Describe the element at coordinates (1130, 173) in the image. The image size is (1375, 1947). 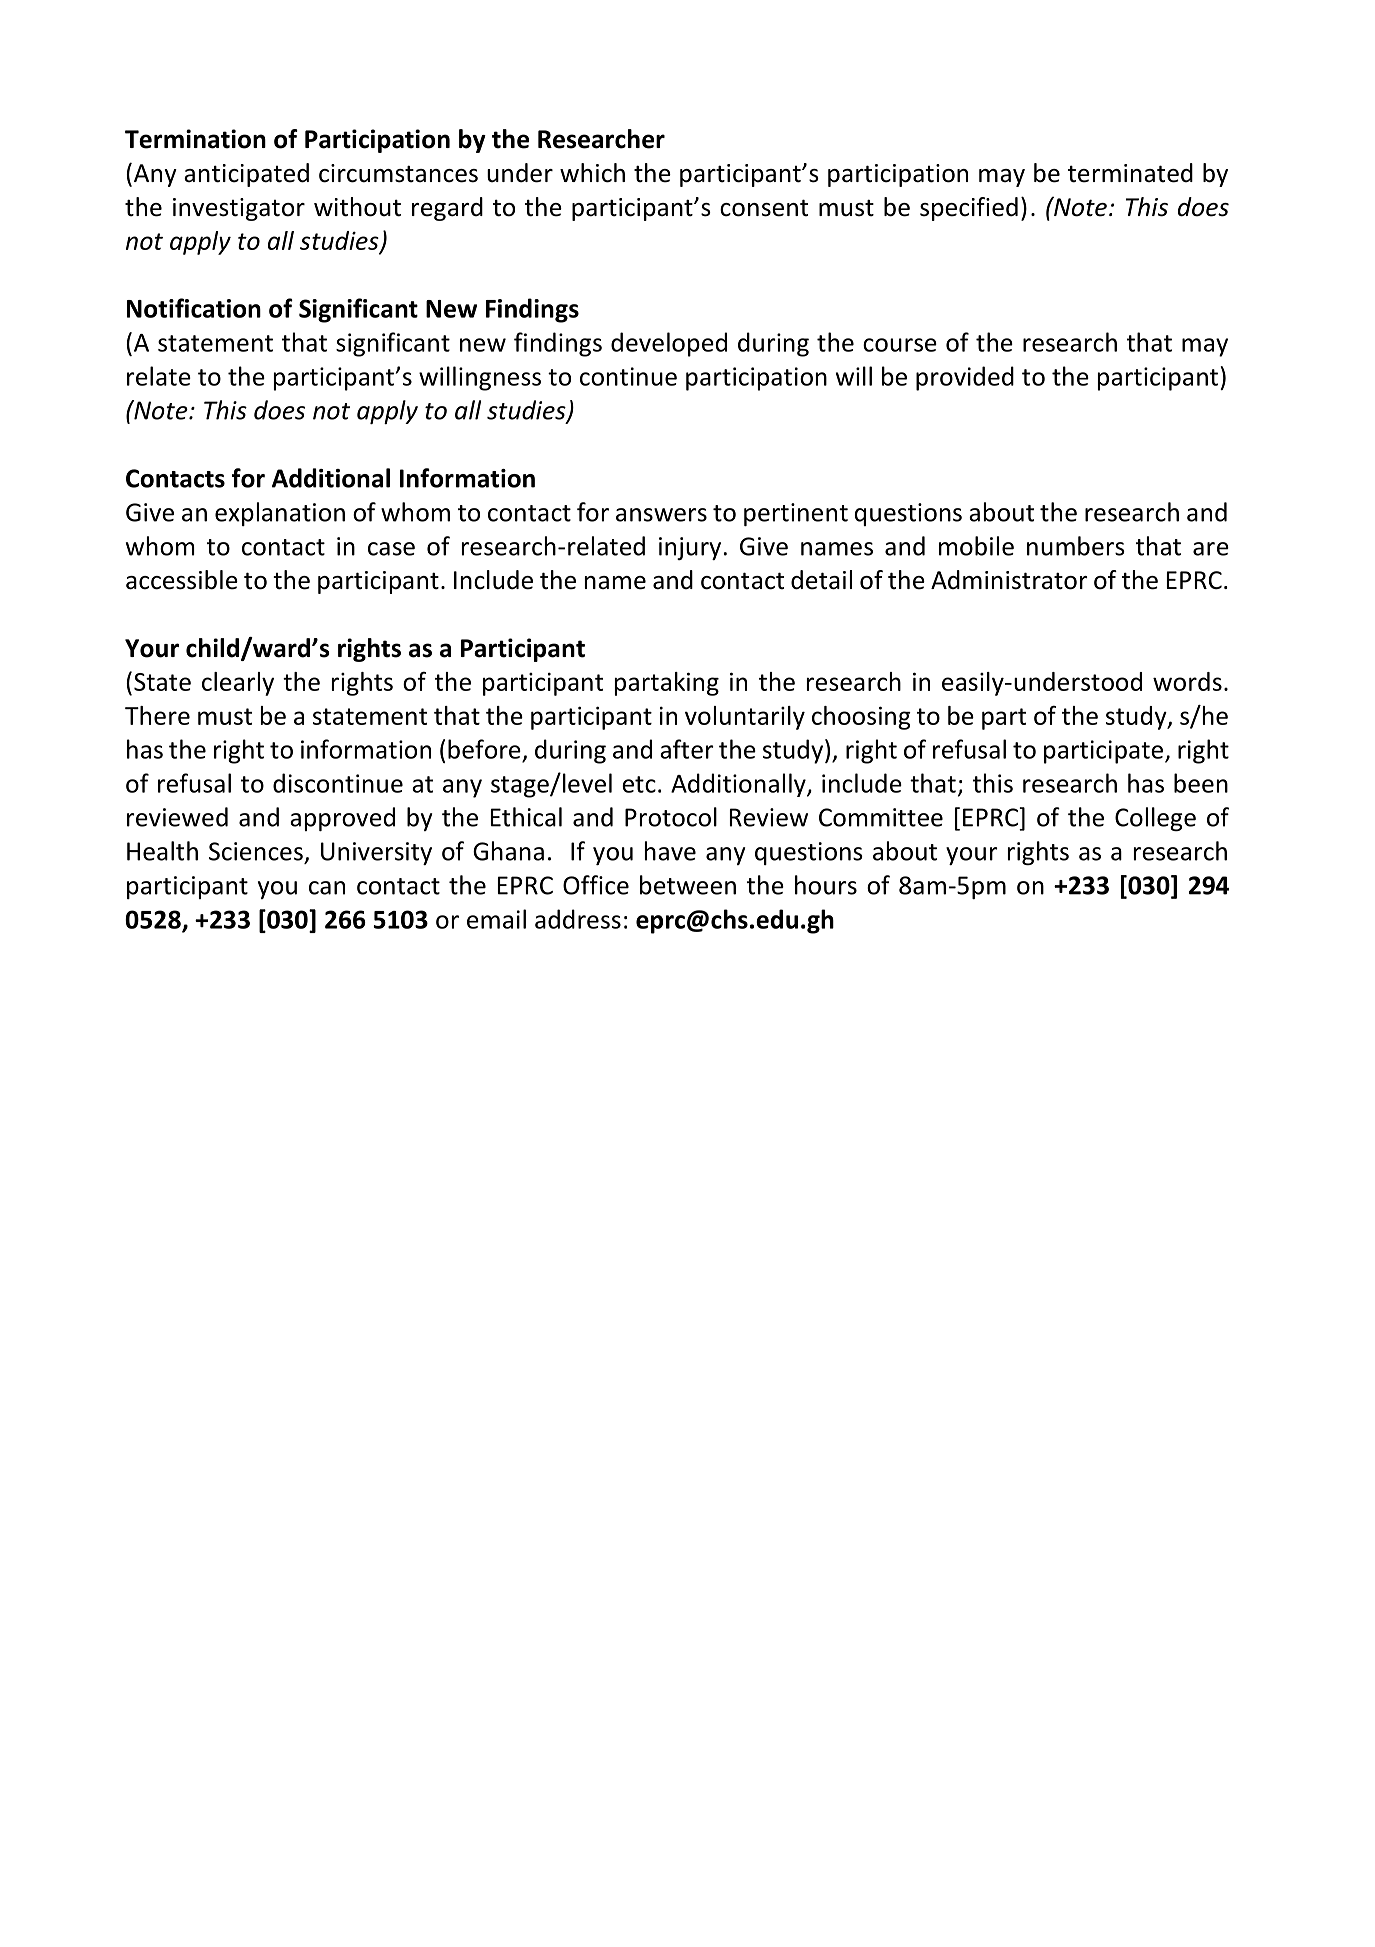
I see `terminated` at that location.
